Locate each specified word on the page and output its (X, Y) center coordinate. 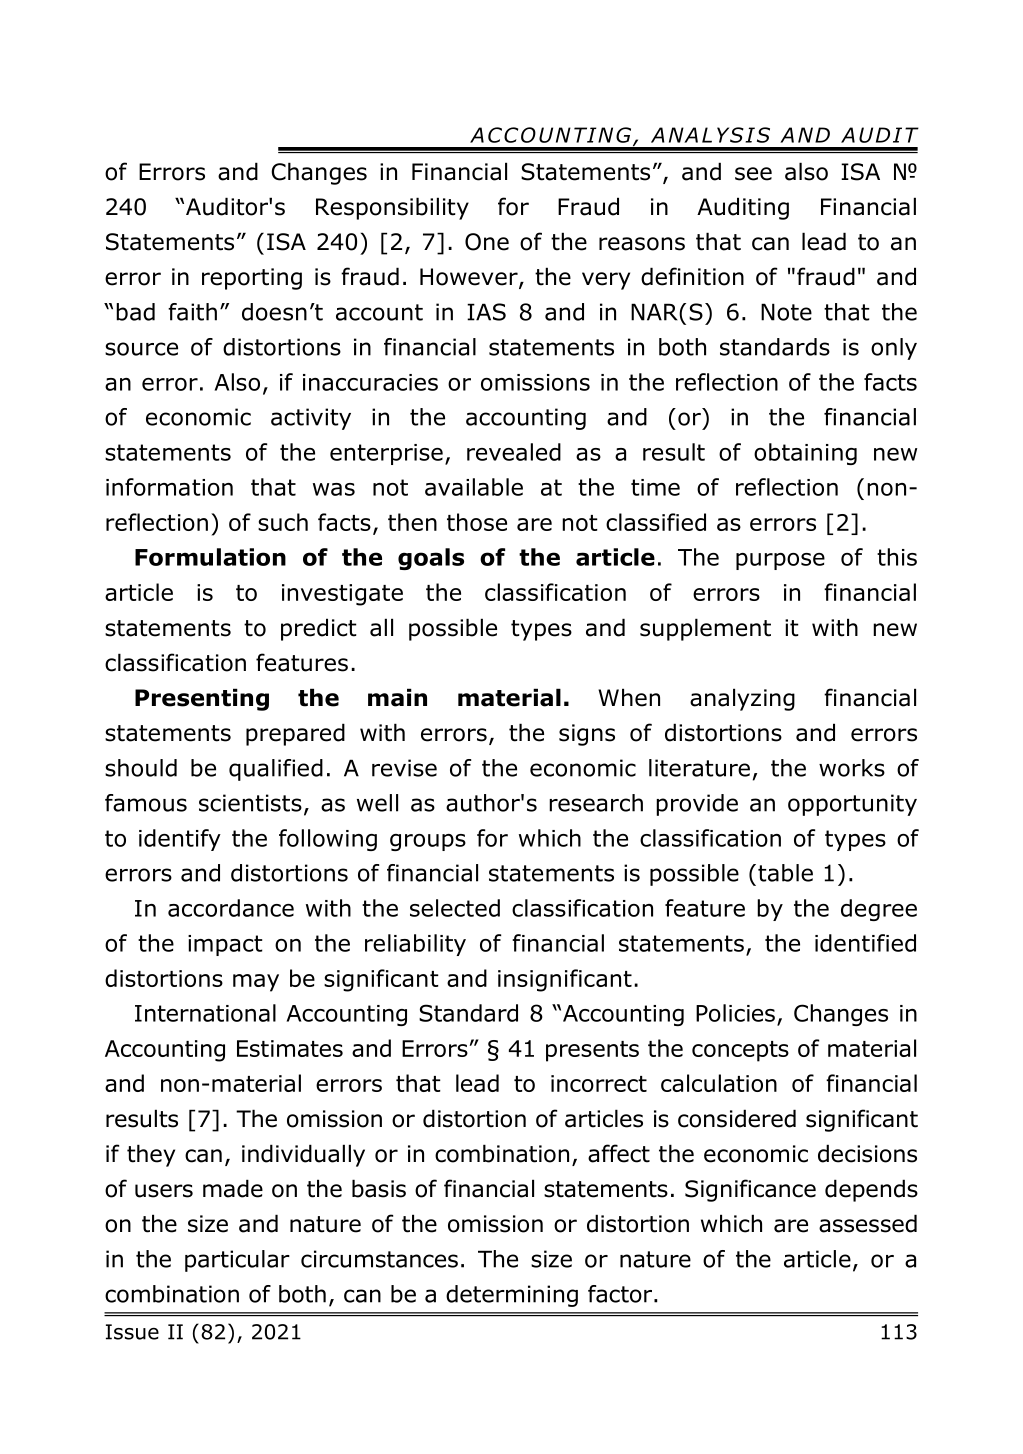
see (753, 174)
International (205, 1013)
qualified (276, 770)
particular (237, 1261)
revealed (514, 452)
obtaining (805, 454)
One (487, 242)
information (169, 487)
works (852, 768)
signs (587, 735)
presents (592, 1051)
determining (512, 1296)
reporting (252, 279)
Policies (735, 1013)
